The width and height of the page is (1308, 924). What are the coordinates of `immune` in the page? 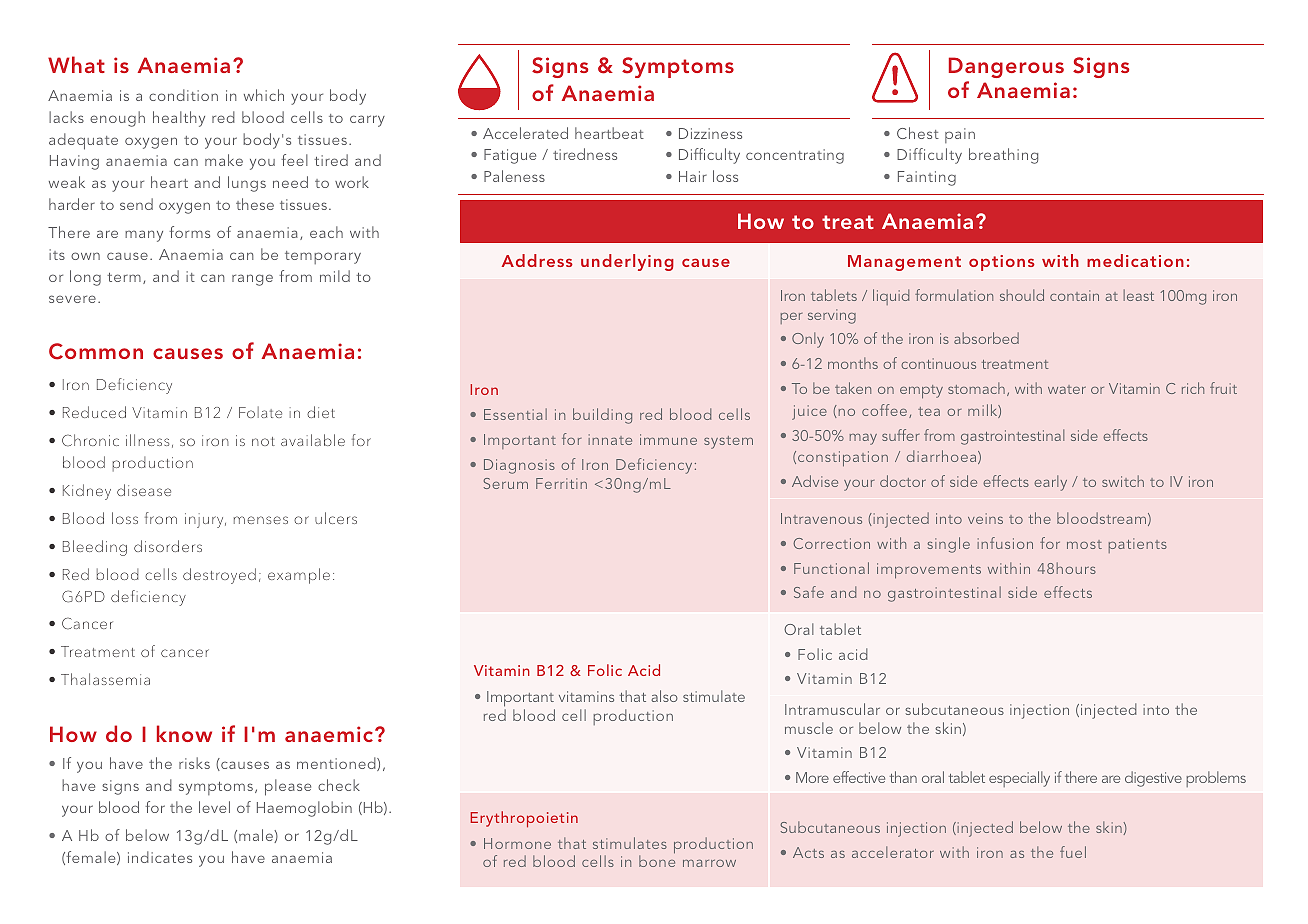 It's located at (668, 439).
